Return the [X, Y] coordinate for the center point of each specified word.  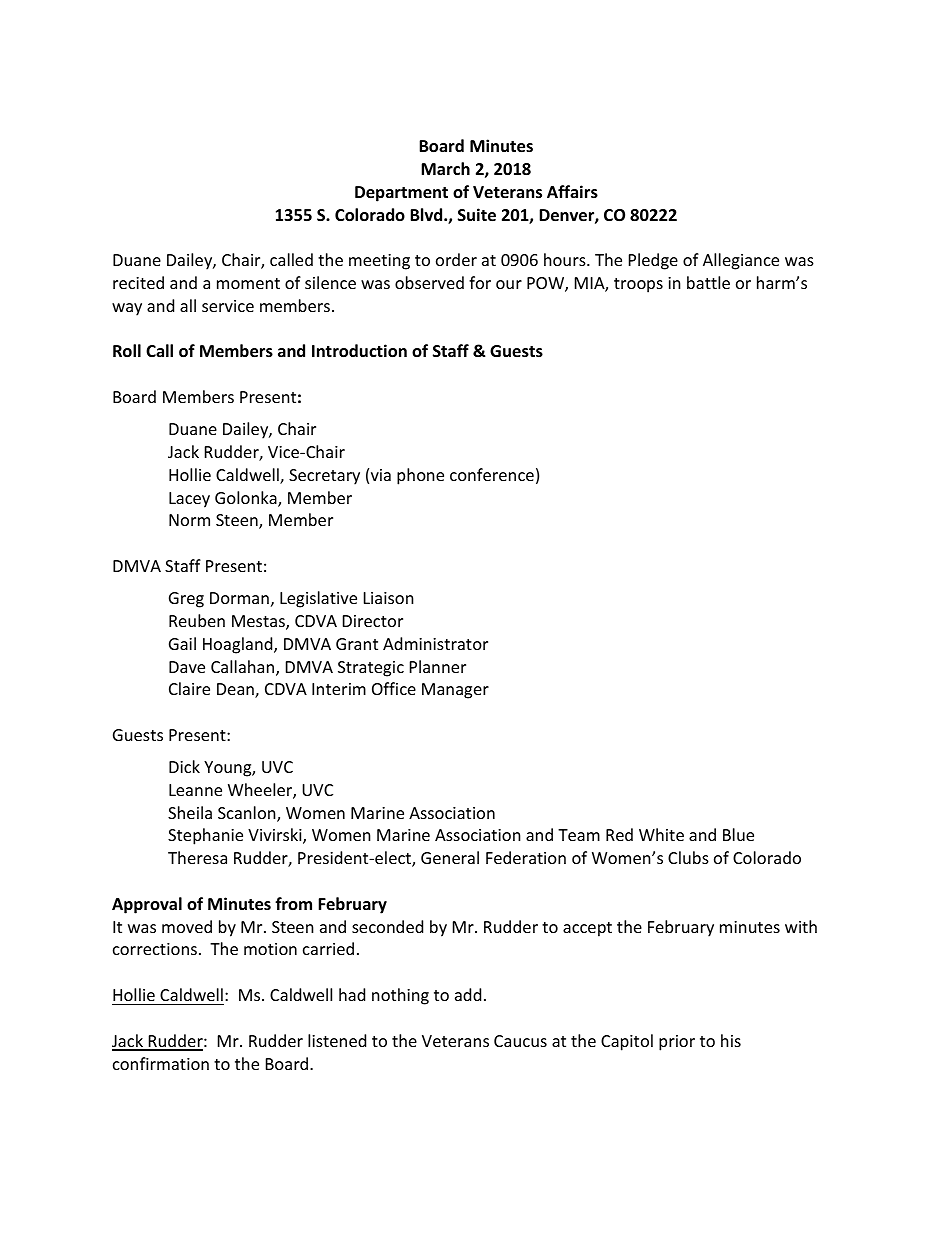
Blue [738, 834]
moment [248, 283]
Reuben [197, 620]
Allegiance [741, 261]
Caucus [520, 1041]
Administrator [435, 643]
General [450, 857]
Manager [455, 691]
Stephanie [205, 836]
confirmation [161, 1063]
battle [708, 282]
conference [492, 474]
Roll [127, 351]
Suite [477, 215]
